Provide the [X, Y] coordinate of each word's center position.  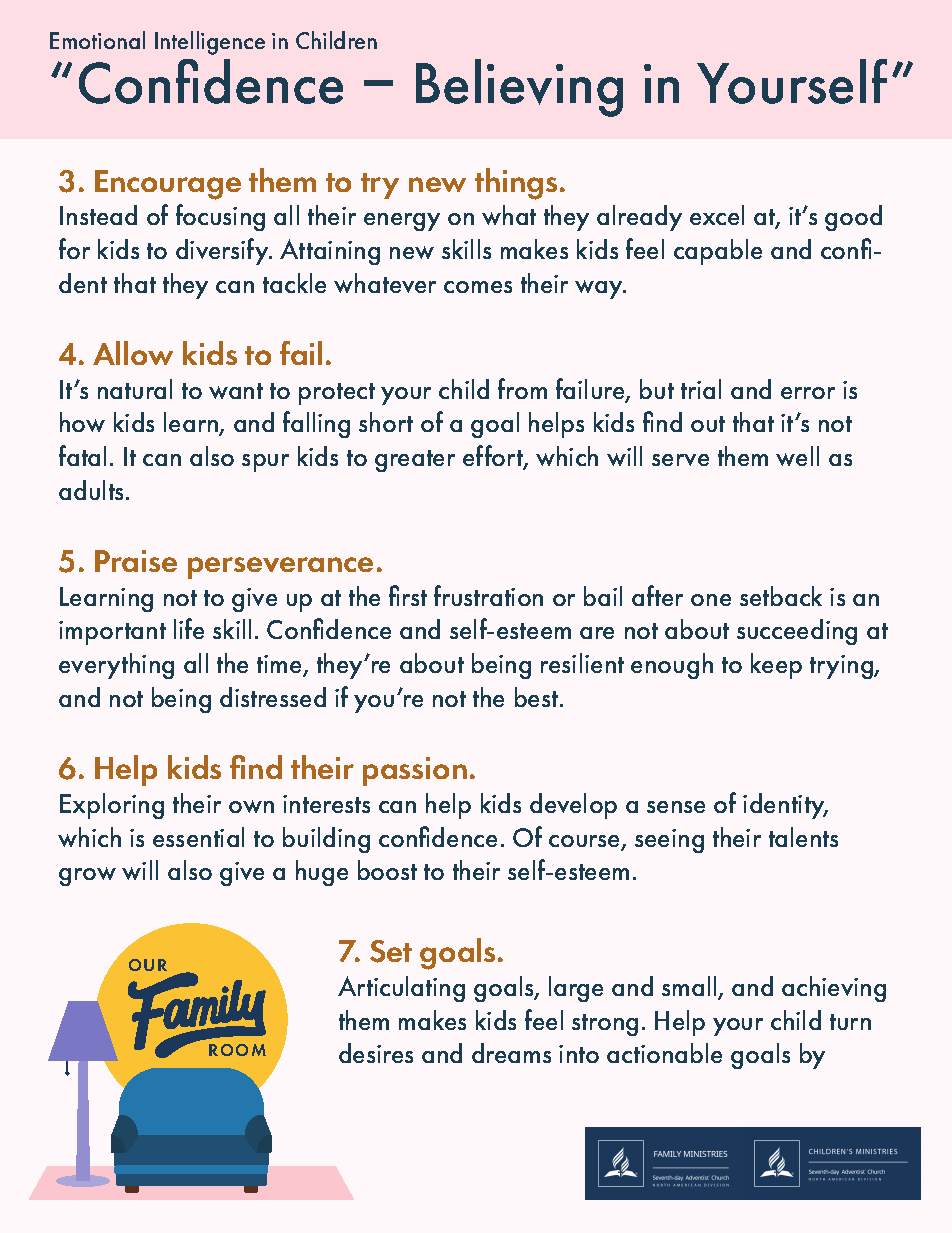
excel [717, 215]
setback [781, 596]
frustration [488, 595]
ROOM [237, 1050]
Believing [519, 88]
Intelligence [210, 43]
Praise [136, 561]
